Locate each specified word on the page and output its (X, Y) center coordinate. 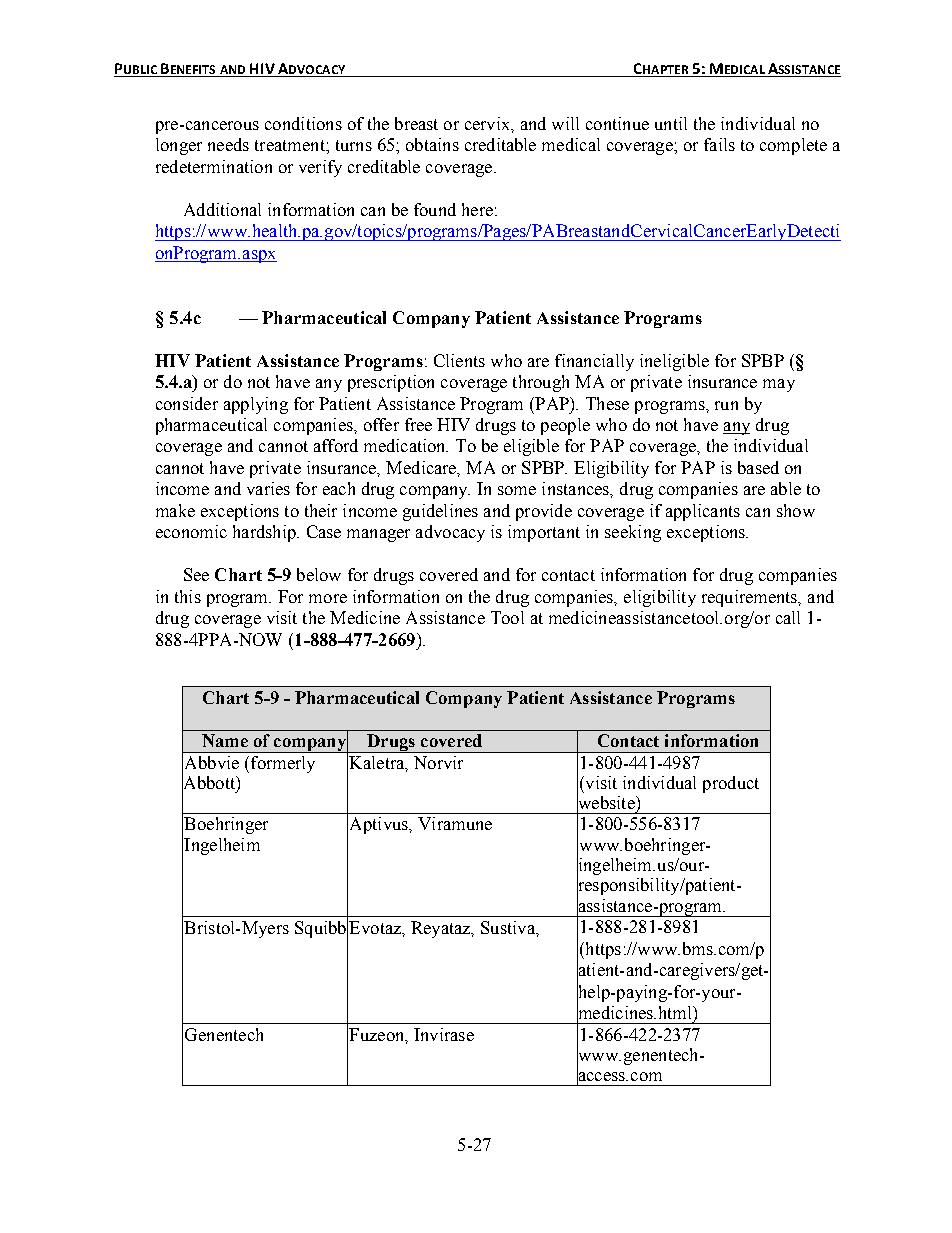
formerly (283, 764)
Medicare (422, 468)
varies (268, 488)
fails (719, 144)
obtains (432, 144)
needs (228, 144)
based (758, 467)
